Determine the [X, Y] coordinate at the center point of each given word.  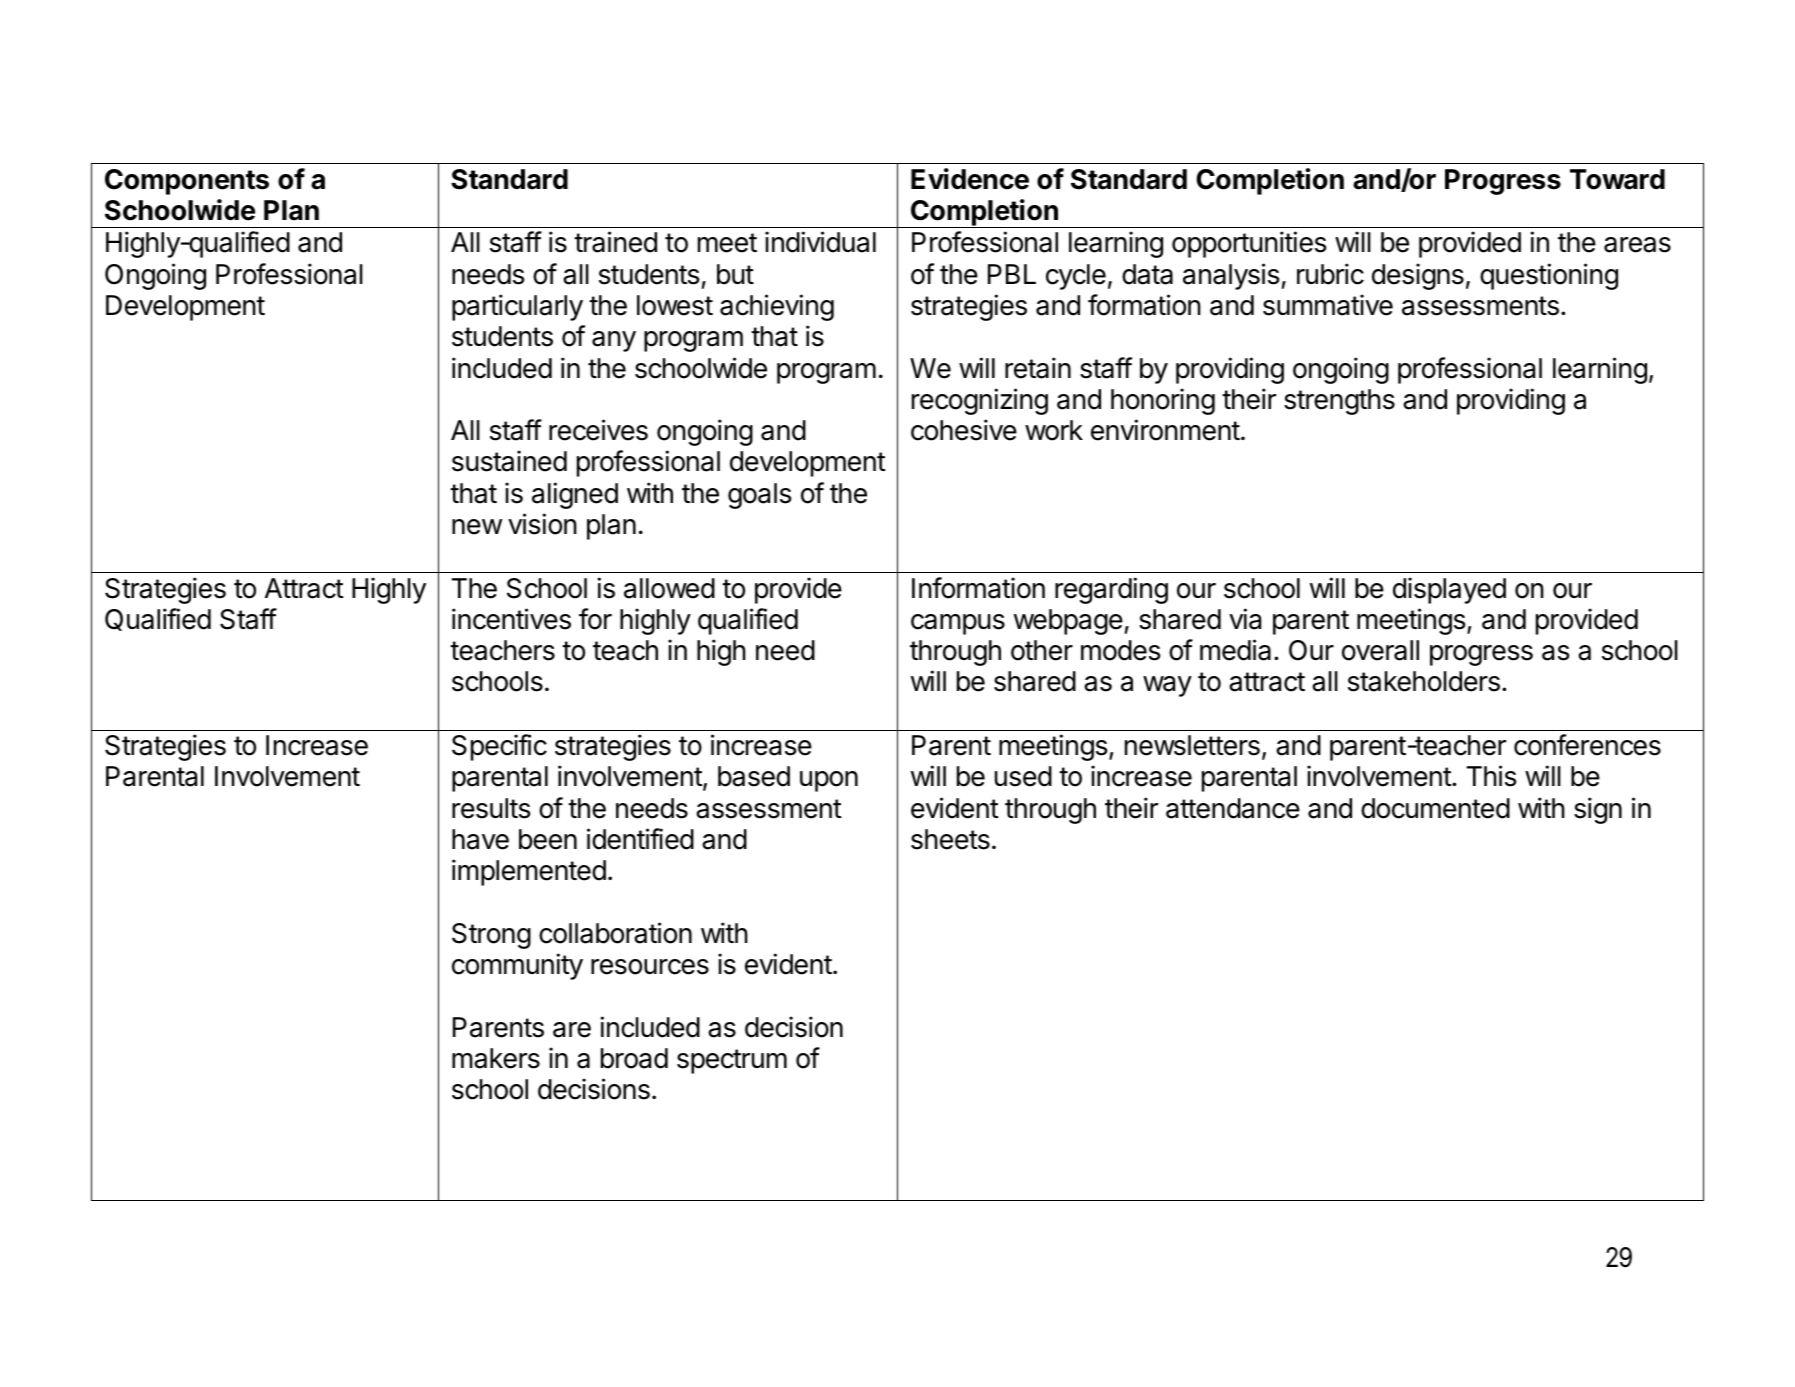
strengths [1339, 402]
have [480, 839]
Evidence [970, 179]
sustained [509, 461]
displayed [1449, 590]
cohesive [964, 430]
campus [958, 624]
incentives [511, 619]
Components [187, 182]
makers [496, 1058]
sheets [950, 839]
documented [1435, 808]
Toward [1617, 179]
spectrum [732, 1061]
